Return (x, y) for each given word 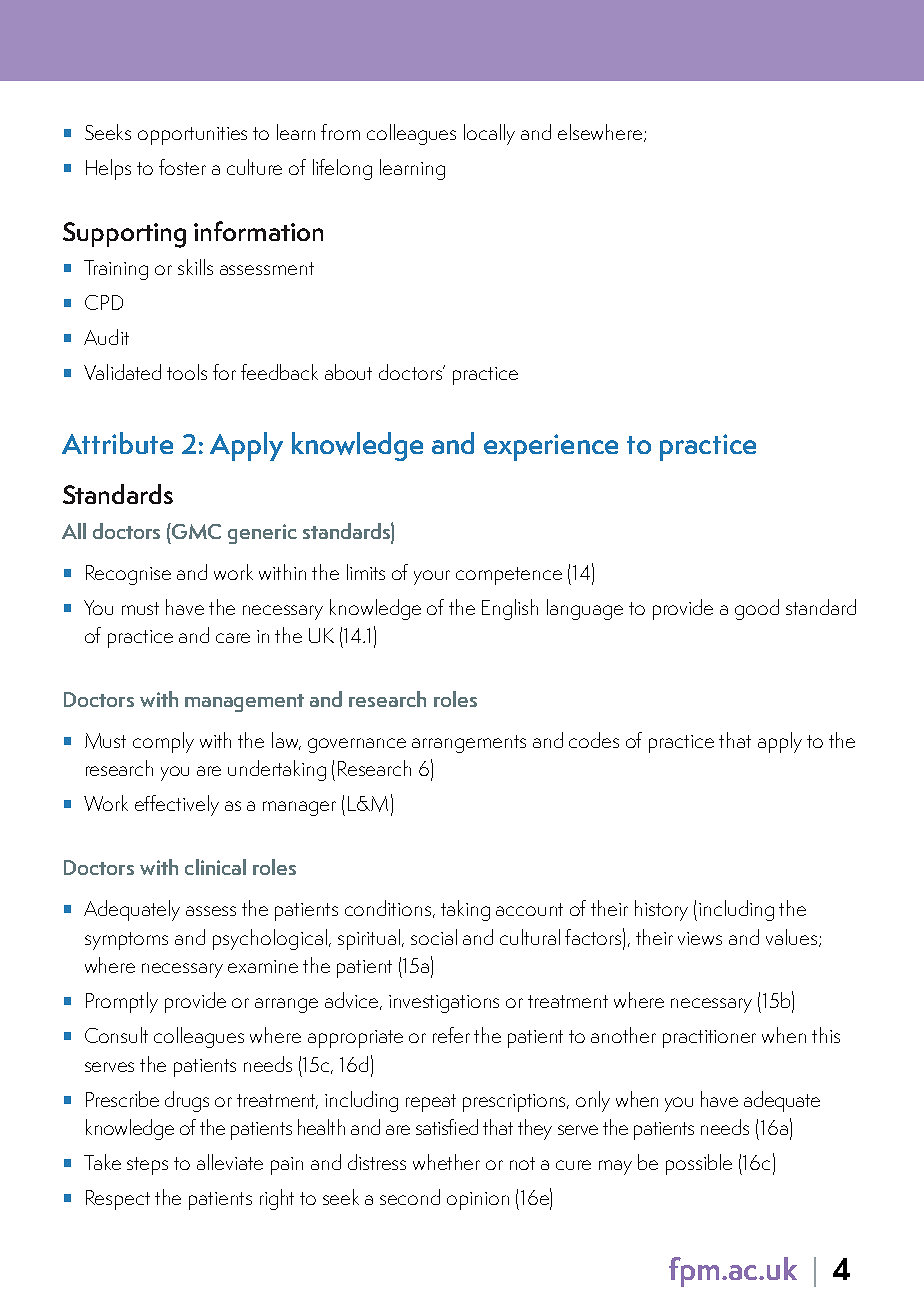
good (757, 609)
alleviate (230, 1162)
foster (182, 167)
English (510, 609)
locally (489, 134)
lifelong (342, 169)
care (233, 638)
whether (446, 1162)
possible (699, 1164)
